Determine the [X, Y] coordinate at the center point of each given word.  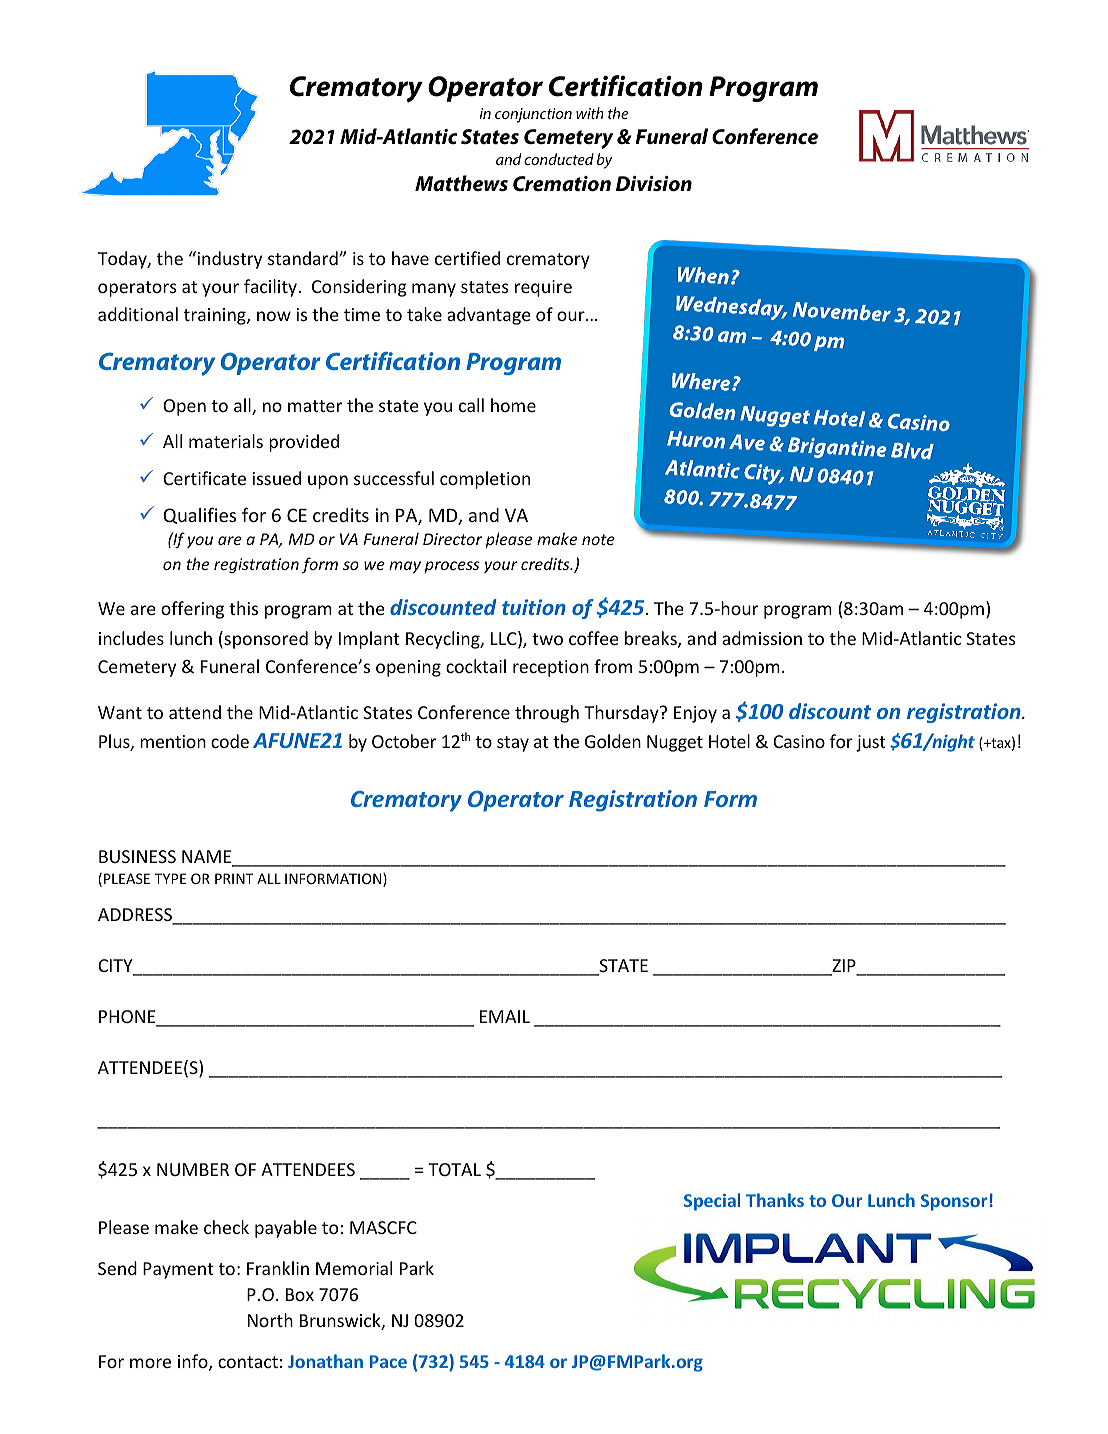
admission [762, 638]
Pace [388, 1361]
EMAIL [505, 1016]
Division [654, 184]
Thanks [775, 1200]
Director [452, 539]
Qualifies [199, 515]
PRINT [234, 878]
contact [248, 1362]
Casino [799, 741]
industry [228, 260]
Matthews [461, 183]
